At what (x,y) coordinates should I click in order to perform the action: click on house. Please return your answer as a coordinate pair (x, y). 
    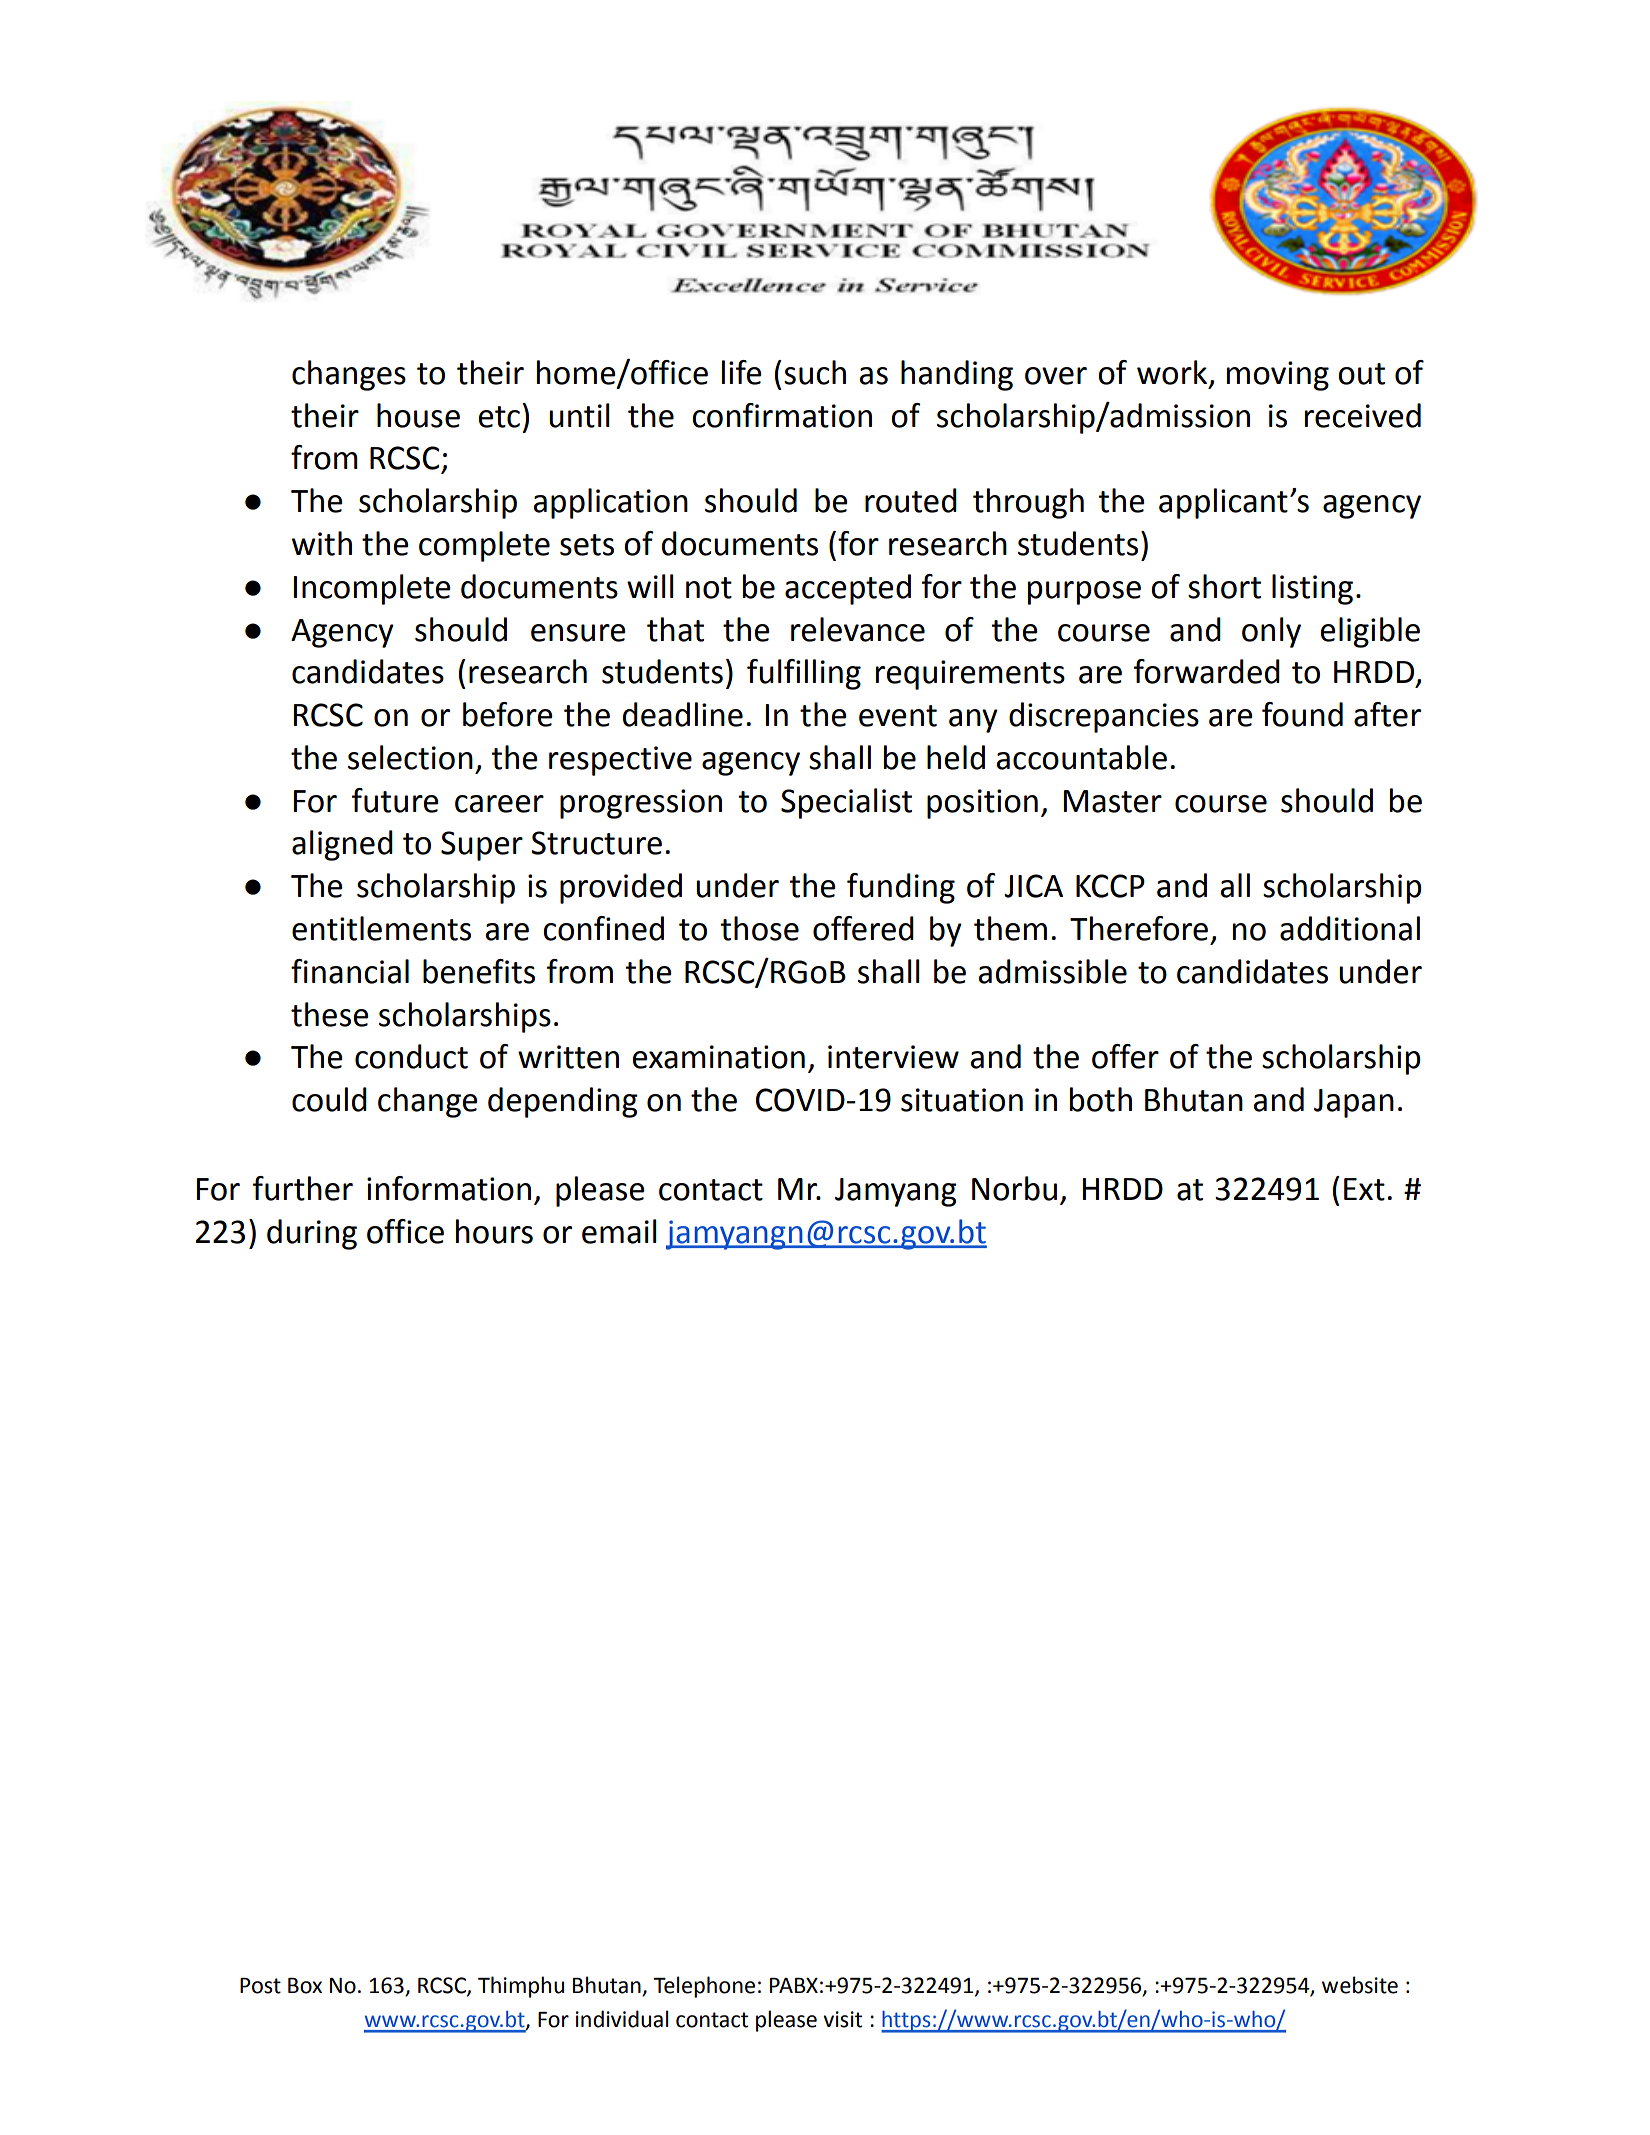
    Looking at the image, I should click on (418, 415).
